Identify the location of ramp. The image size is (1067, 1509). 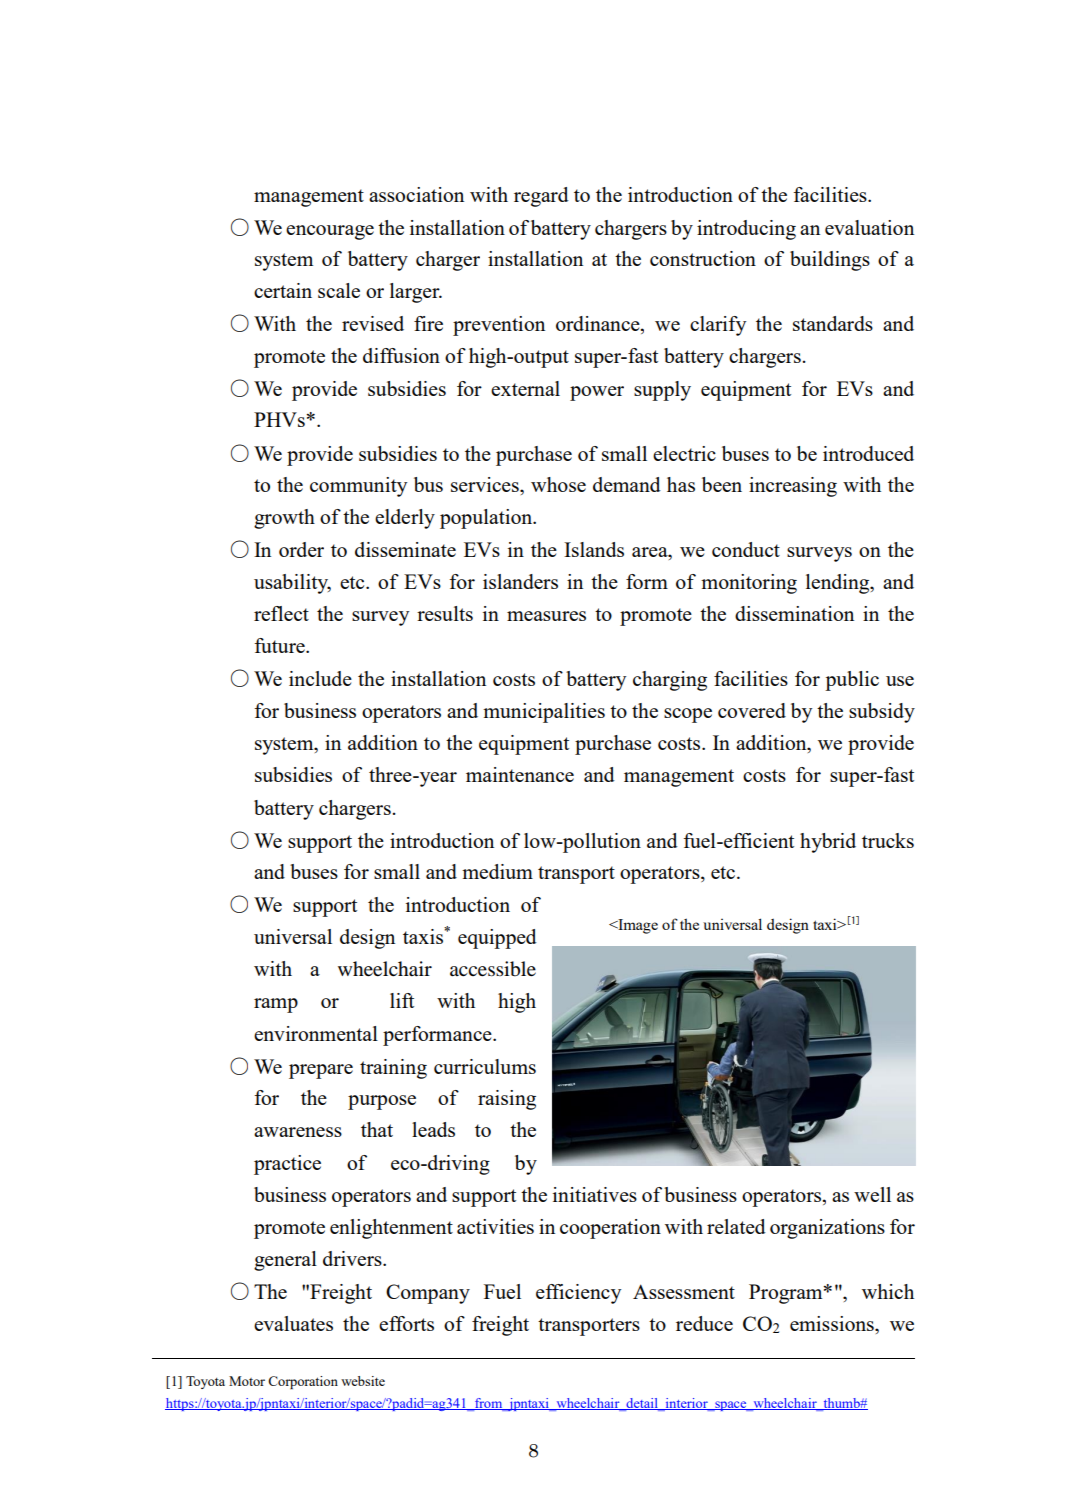
(276, 1005).
